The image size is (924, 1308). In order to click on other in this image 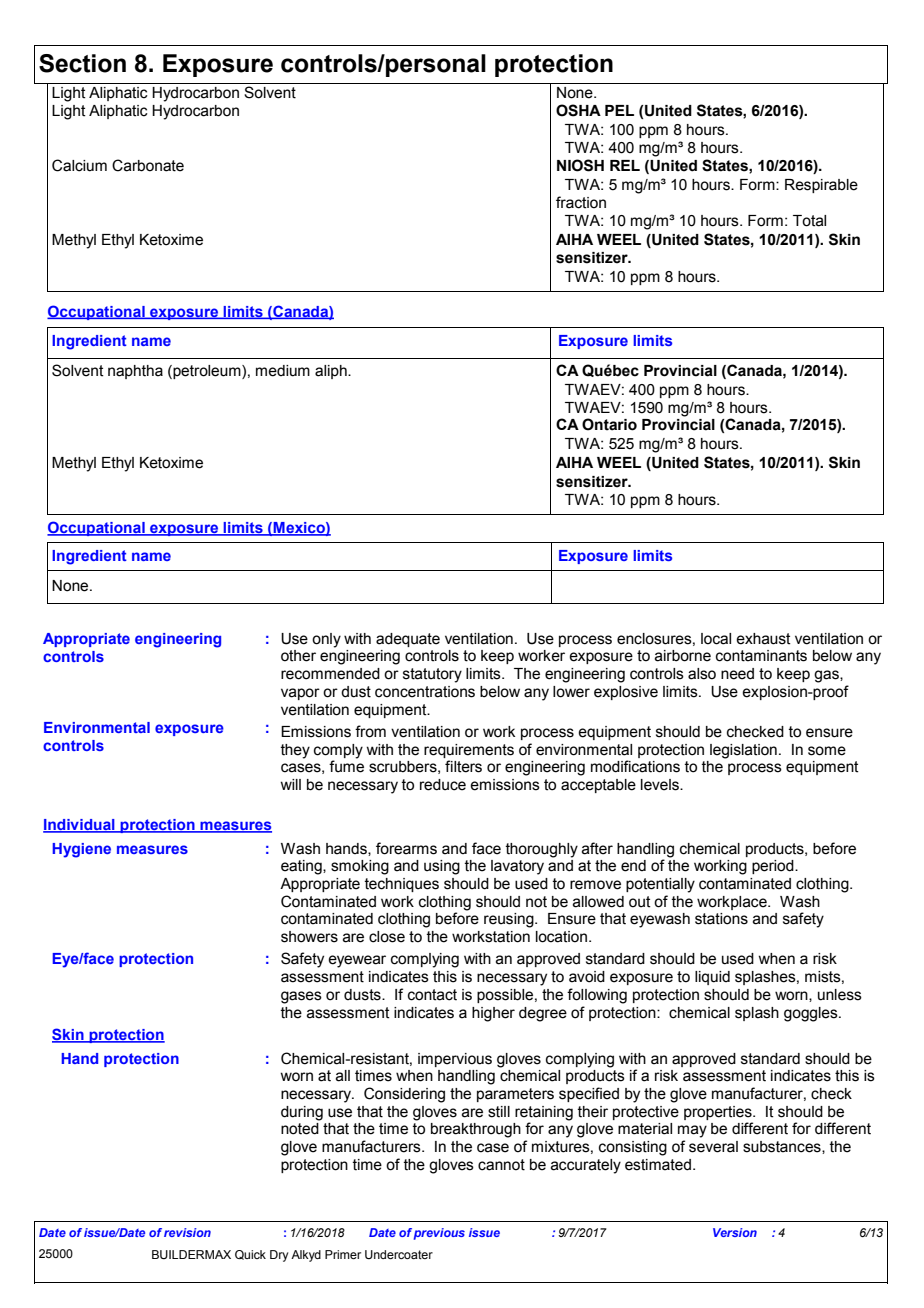, I will do `click(298, 656)`.
